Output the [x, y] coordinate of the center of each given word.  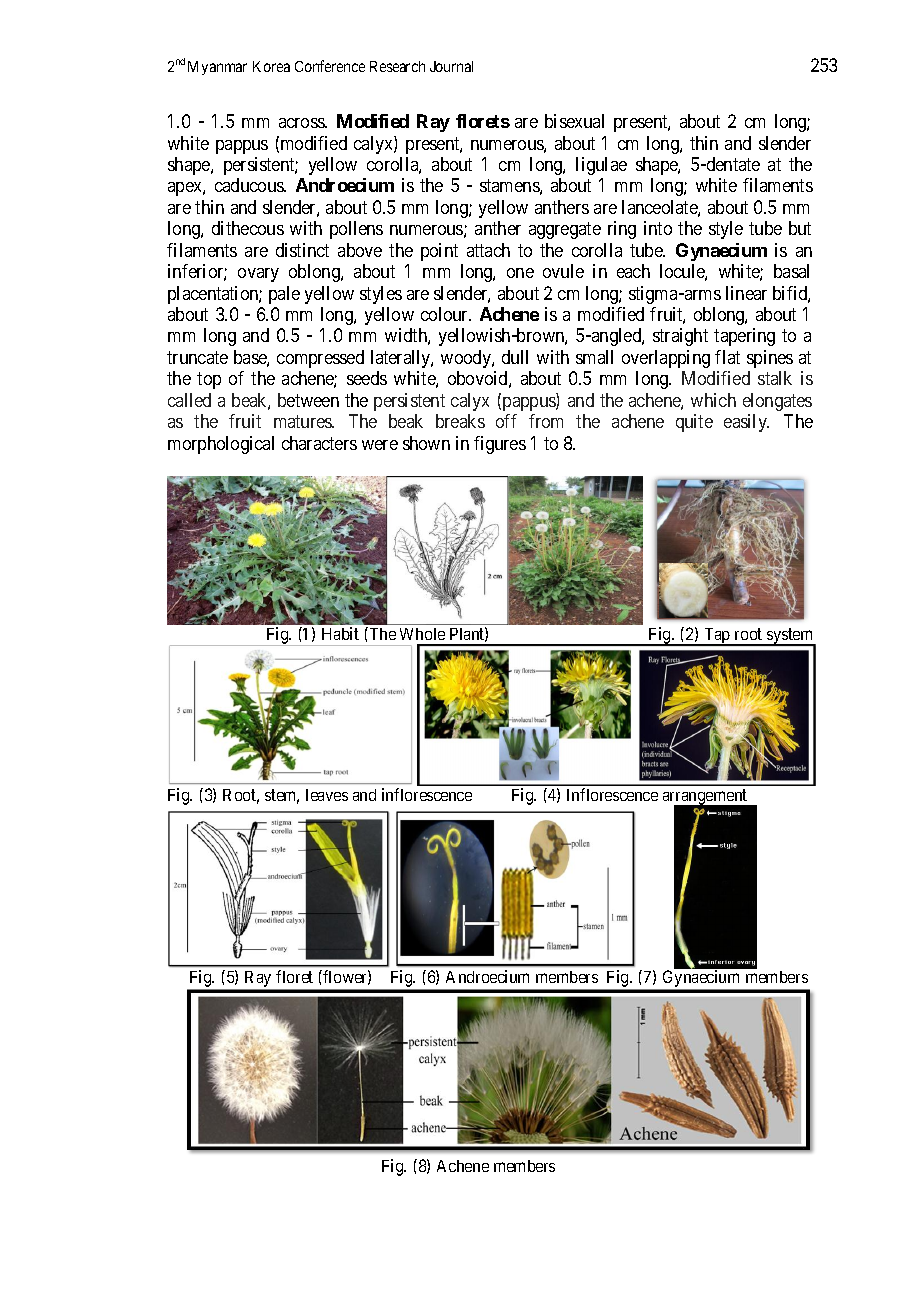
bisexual [574, 121]
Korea [271, 66]
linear [746, 293]
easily [746, 423]
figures [500, 445]
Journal [451, 66]
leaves [327, 795]
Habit [340, 633]
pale [284, 295]
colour [446, 314]
